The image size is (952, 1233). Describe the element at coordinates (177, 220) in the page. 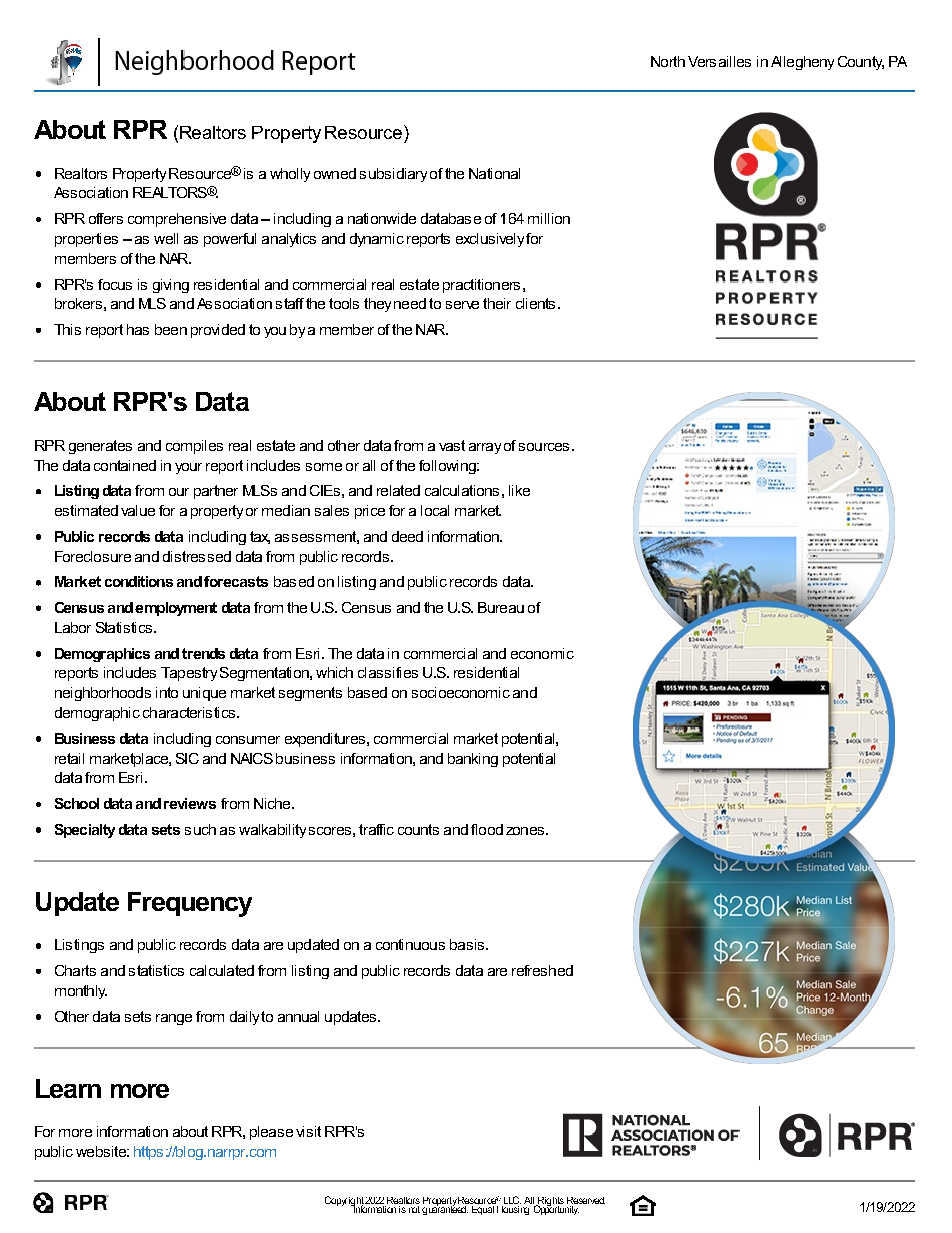

I see `comprehensive` at that location.
